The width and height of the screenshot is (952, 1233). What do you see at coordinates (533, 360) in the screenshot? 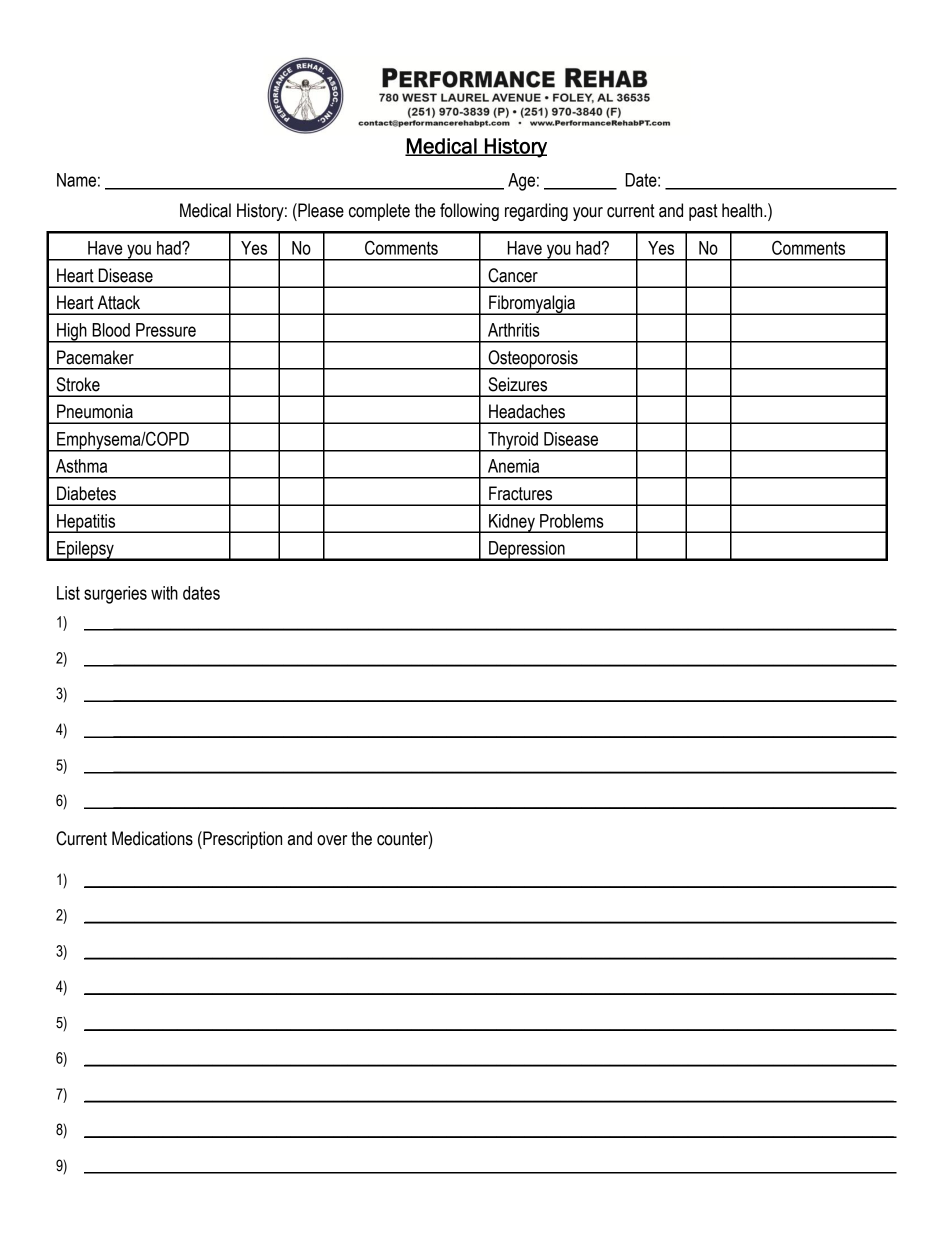
I see `Osteoporosis` at bounding box center [533, 360].
